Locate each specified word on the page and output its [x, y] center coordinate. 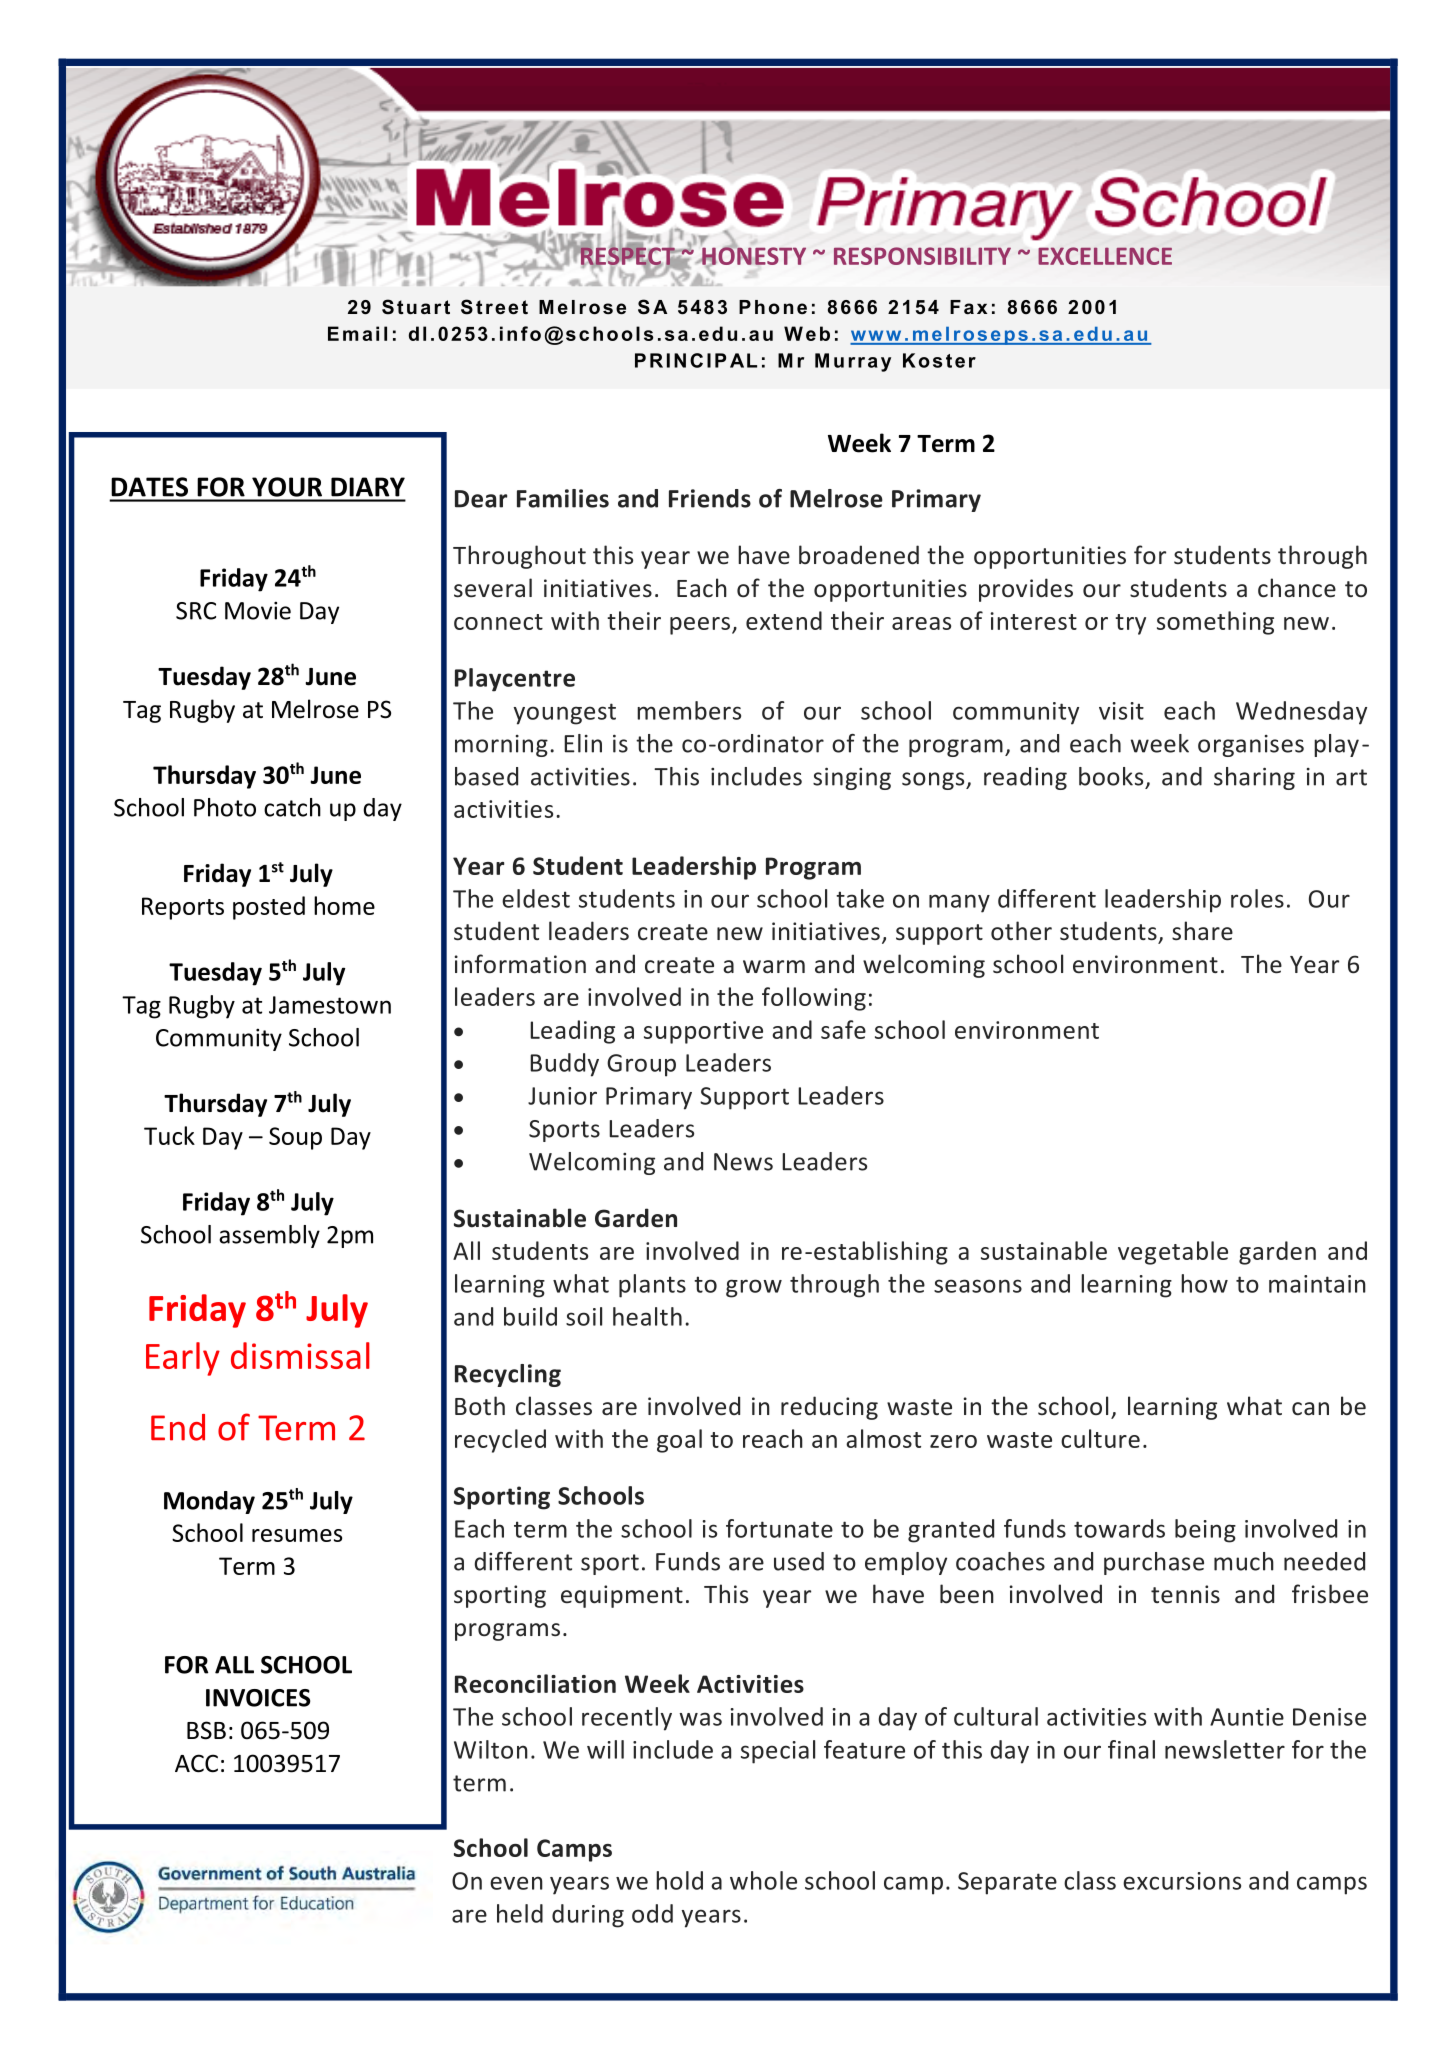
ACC [196, 1763]
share [1202, 931]
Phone [773, 307]
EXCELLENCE [1105, 256]
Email [357, 333]
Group [641, 1065]
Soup [295, 1138]
